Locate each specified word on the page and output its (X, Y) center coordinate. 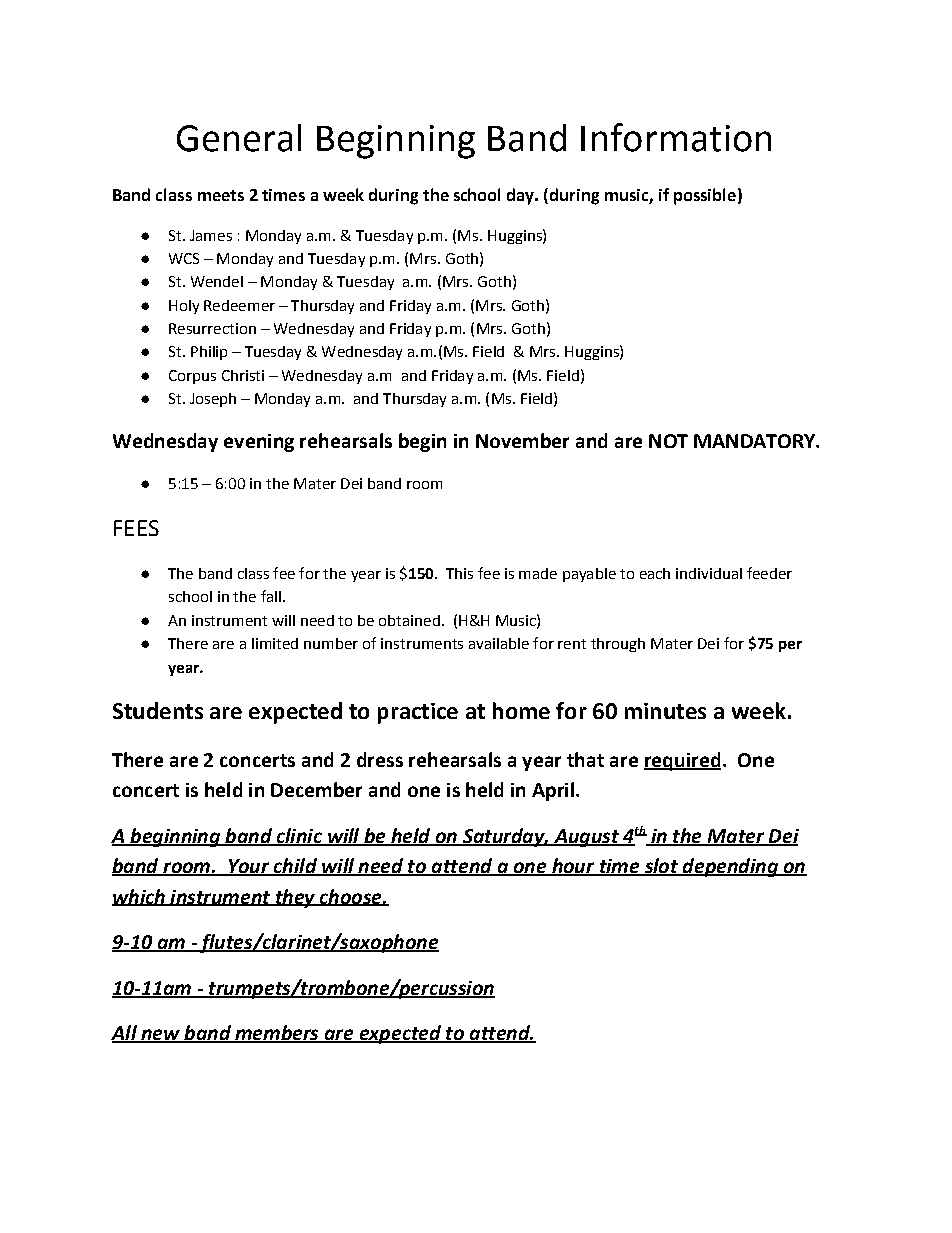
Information (676, 137)
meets (221, 195)
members (277, 1034)
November (522, 440)
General (239, 138)
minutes (665, 711)
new (160, 1036)
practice (418, 713)
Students (158, 710)
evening (259, 443)
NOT (668, 441)
